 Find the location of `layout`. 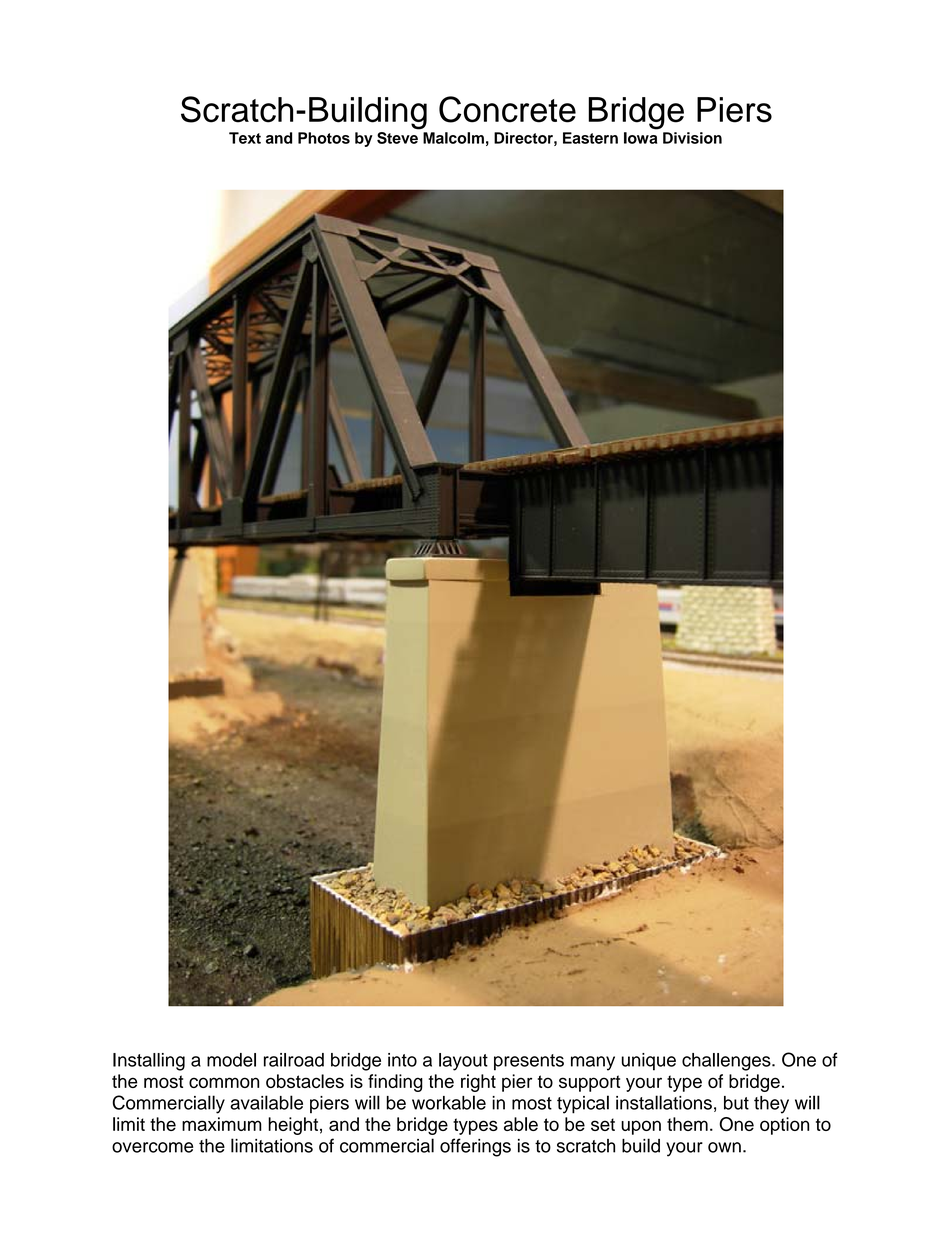

layout is located at coordinates (463, 1062).
